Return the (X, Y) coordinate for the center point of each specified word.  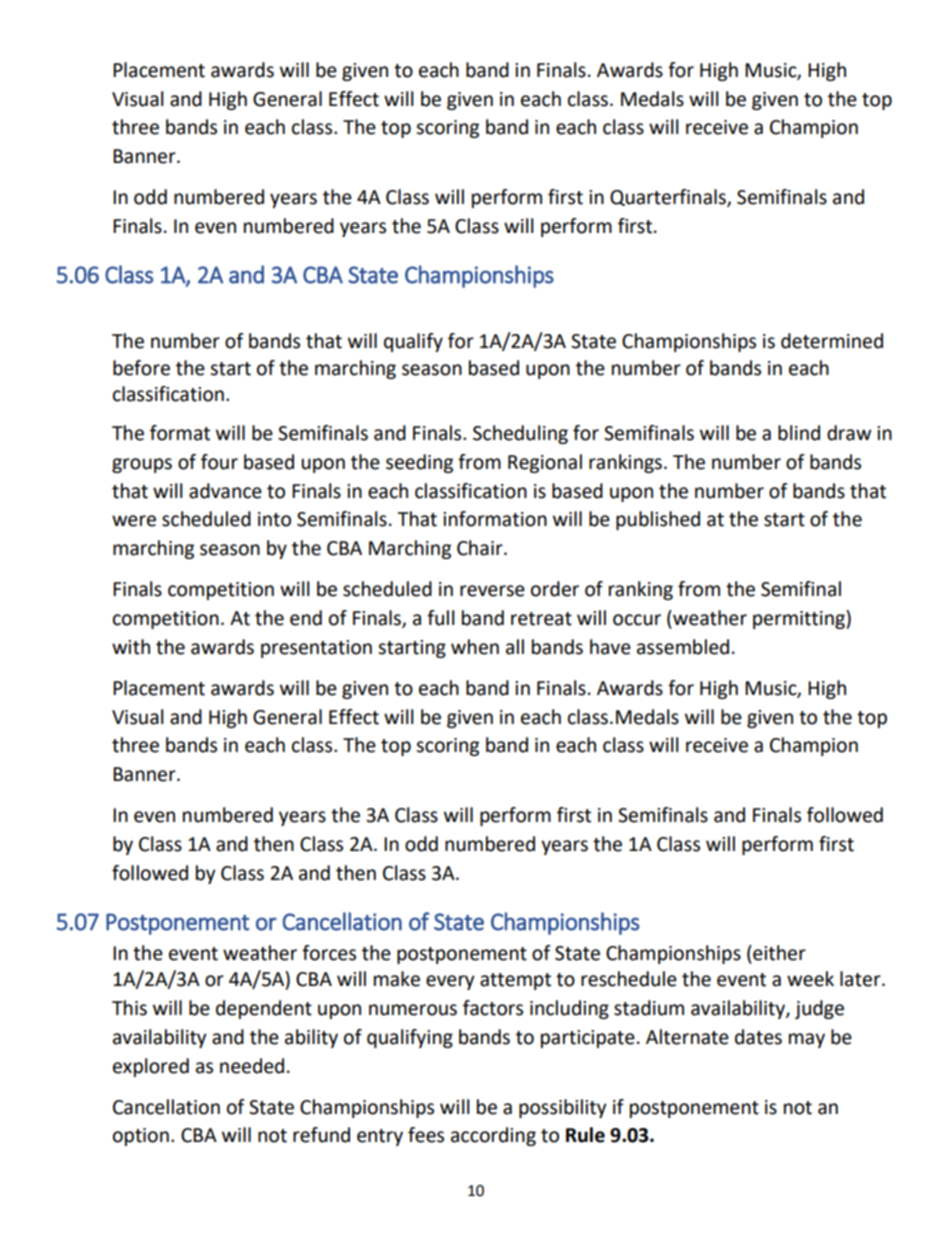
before (141, 368)
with (131, 647)
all (515, 647)
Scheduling (520, 434)
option (141, 1137)
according (493, 1136)
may (807, 1040)
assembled (683, 647)
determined (832, 341)
